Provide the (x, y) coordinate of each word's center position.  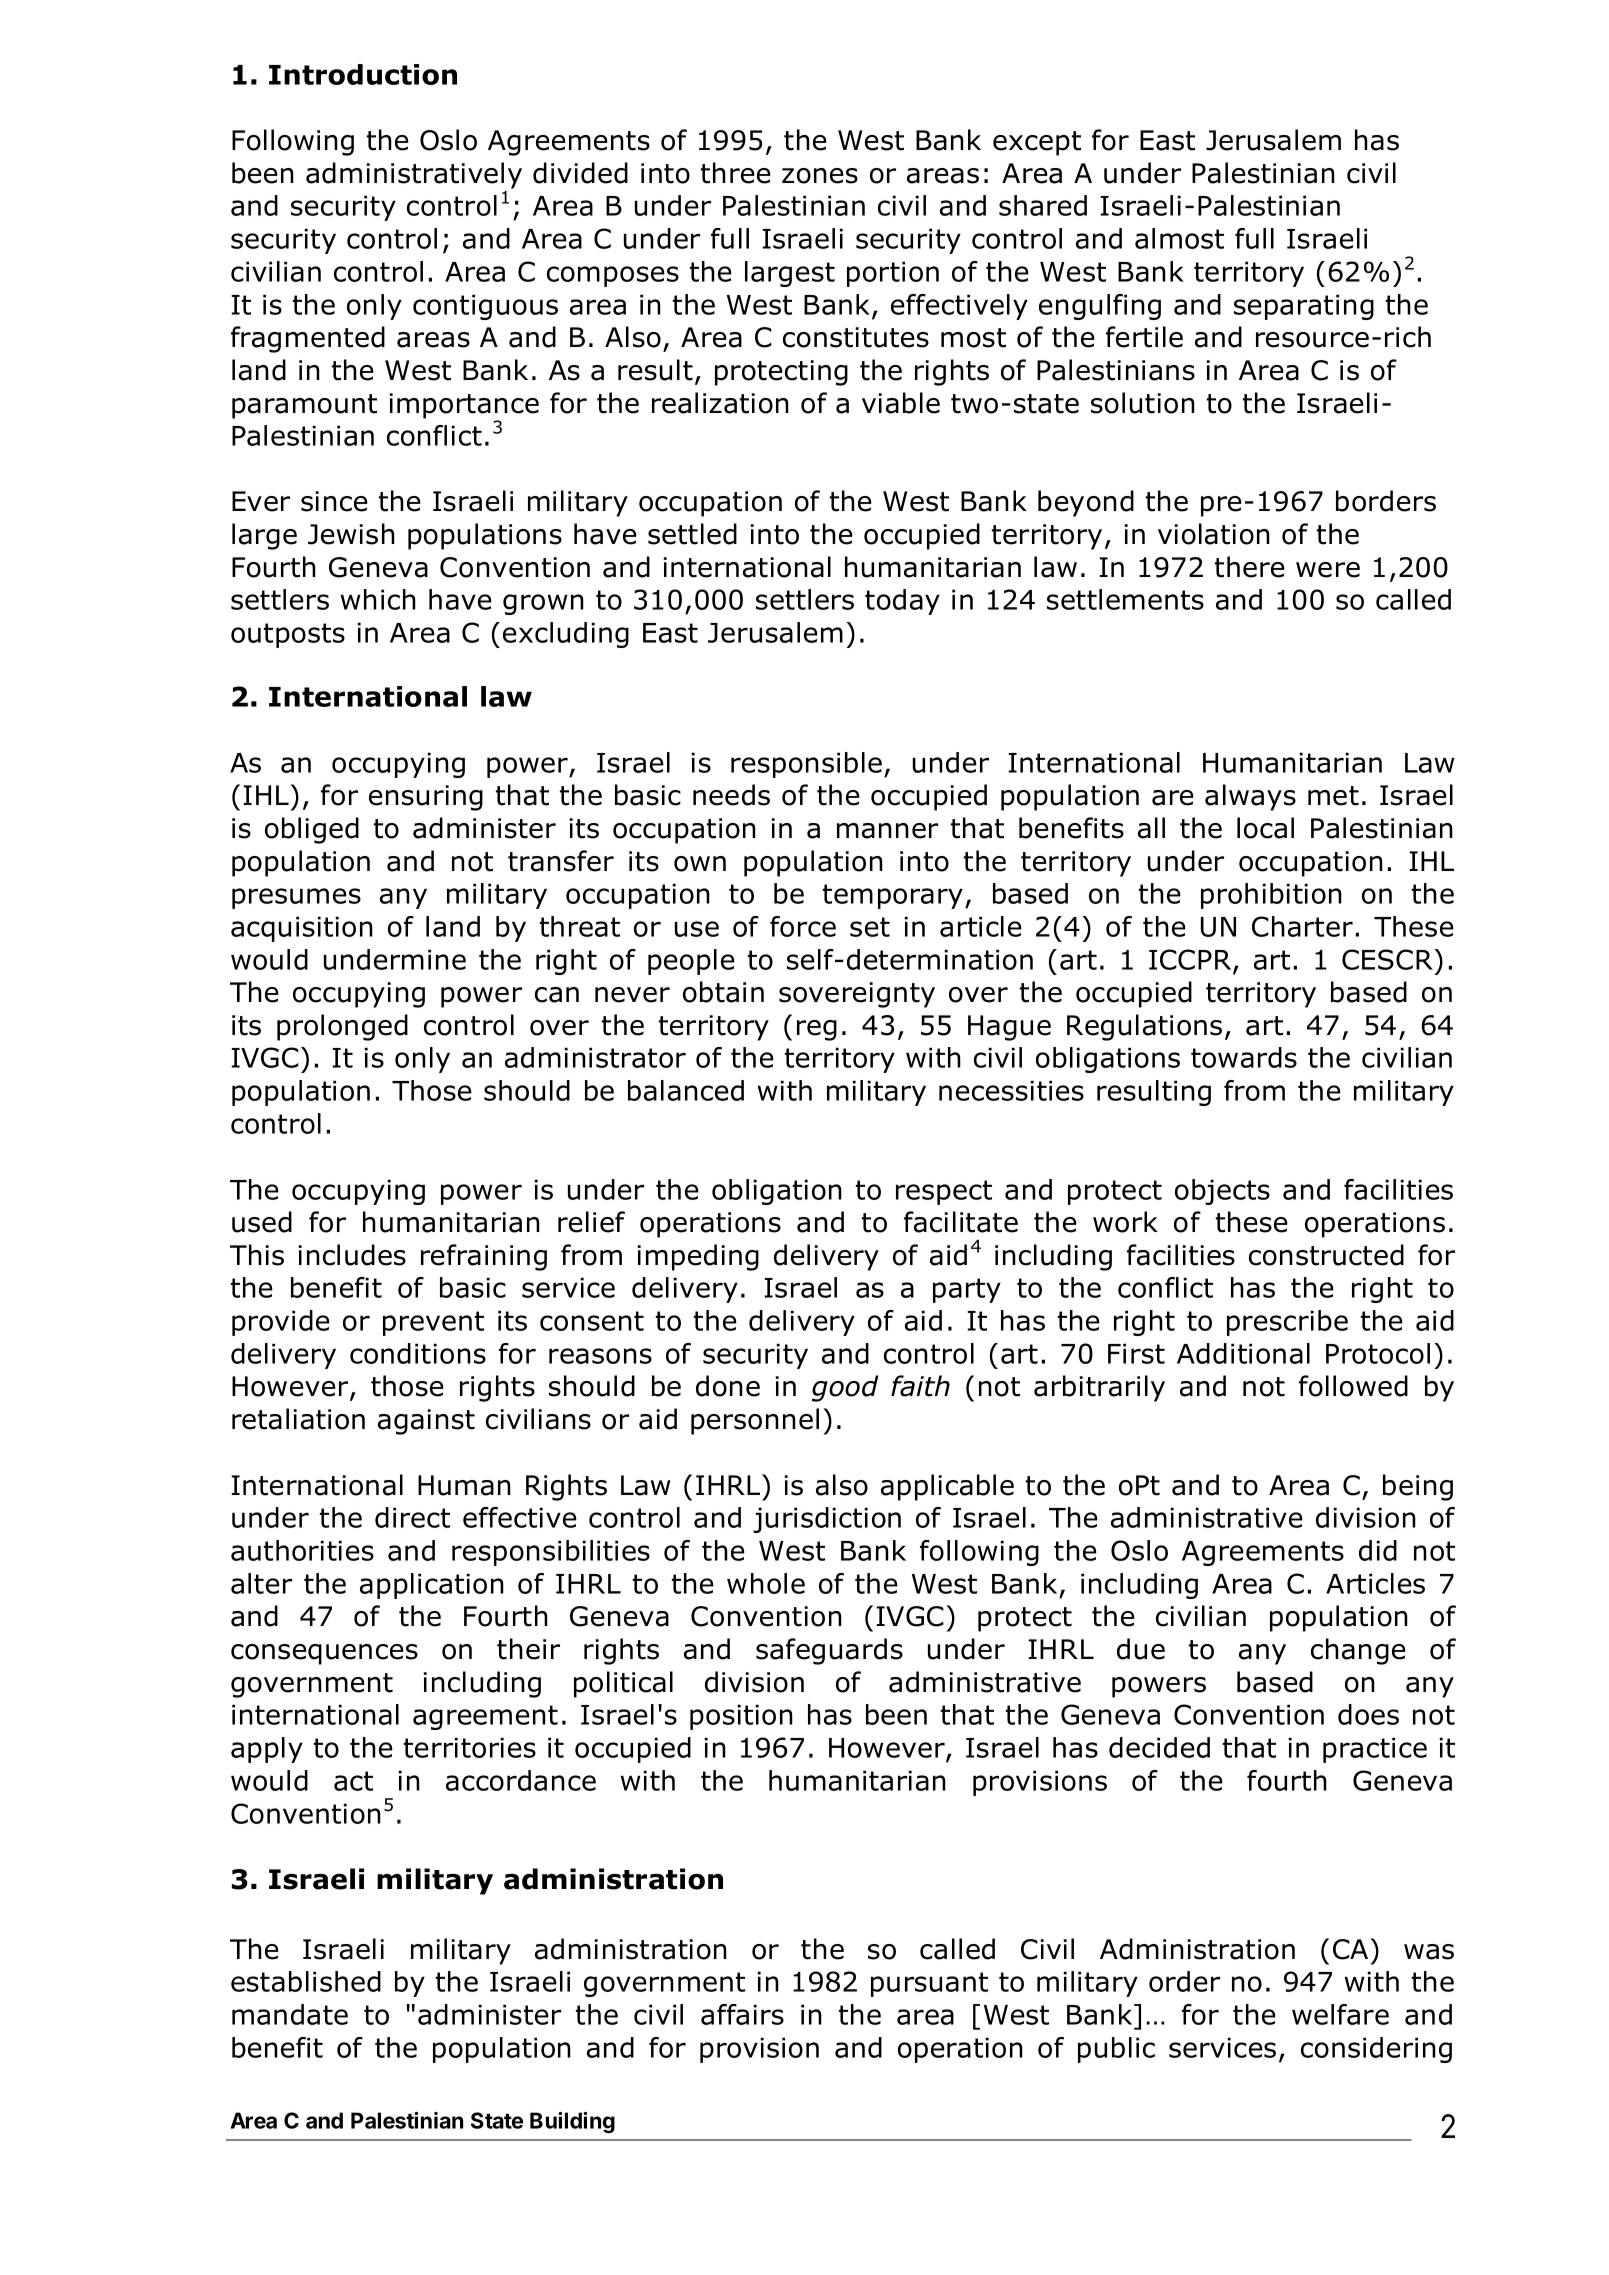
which (378, 599)
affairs (742, 2014)
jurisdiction (827, 1520)
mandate (290, 2014)
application (432, 1586)
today (902, 602)
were (1328, 570)
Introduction (363, 74)
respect (944, 1192)
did (1378, 1550)
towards (1244, 1057)
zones (820, 176)
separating (1304, 307)
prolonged (342, 1027)
